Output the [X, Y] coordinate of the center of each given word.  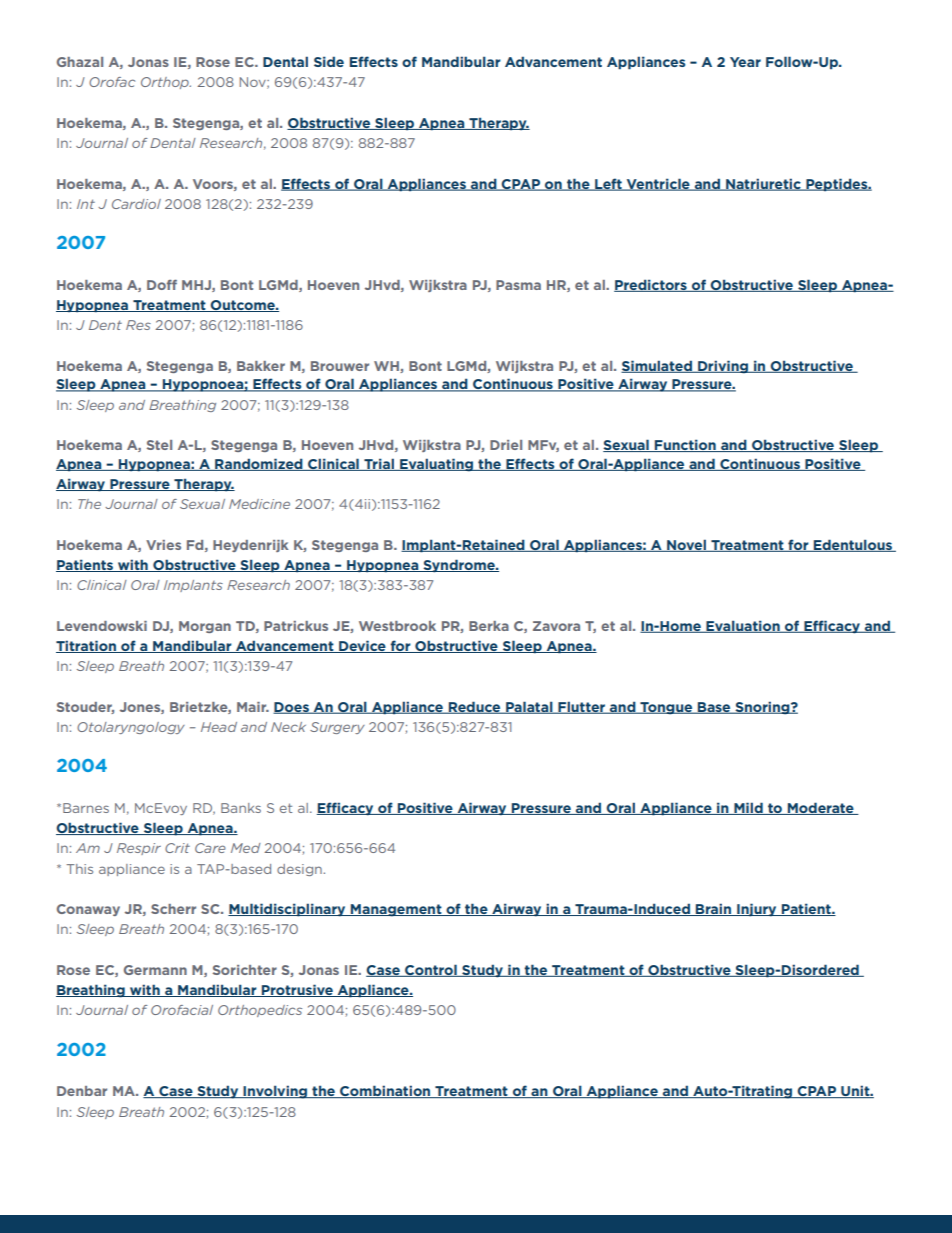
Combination [385, 1091]
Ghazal [80, 62]
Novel [686, 545]
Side [329, 61]
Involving [275, 1092]
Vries [163, 545]
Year [745, 62]
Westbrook [397, 626]
